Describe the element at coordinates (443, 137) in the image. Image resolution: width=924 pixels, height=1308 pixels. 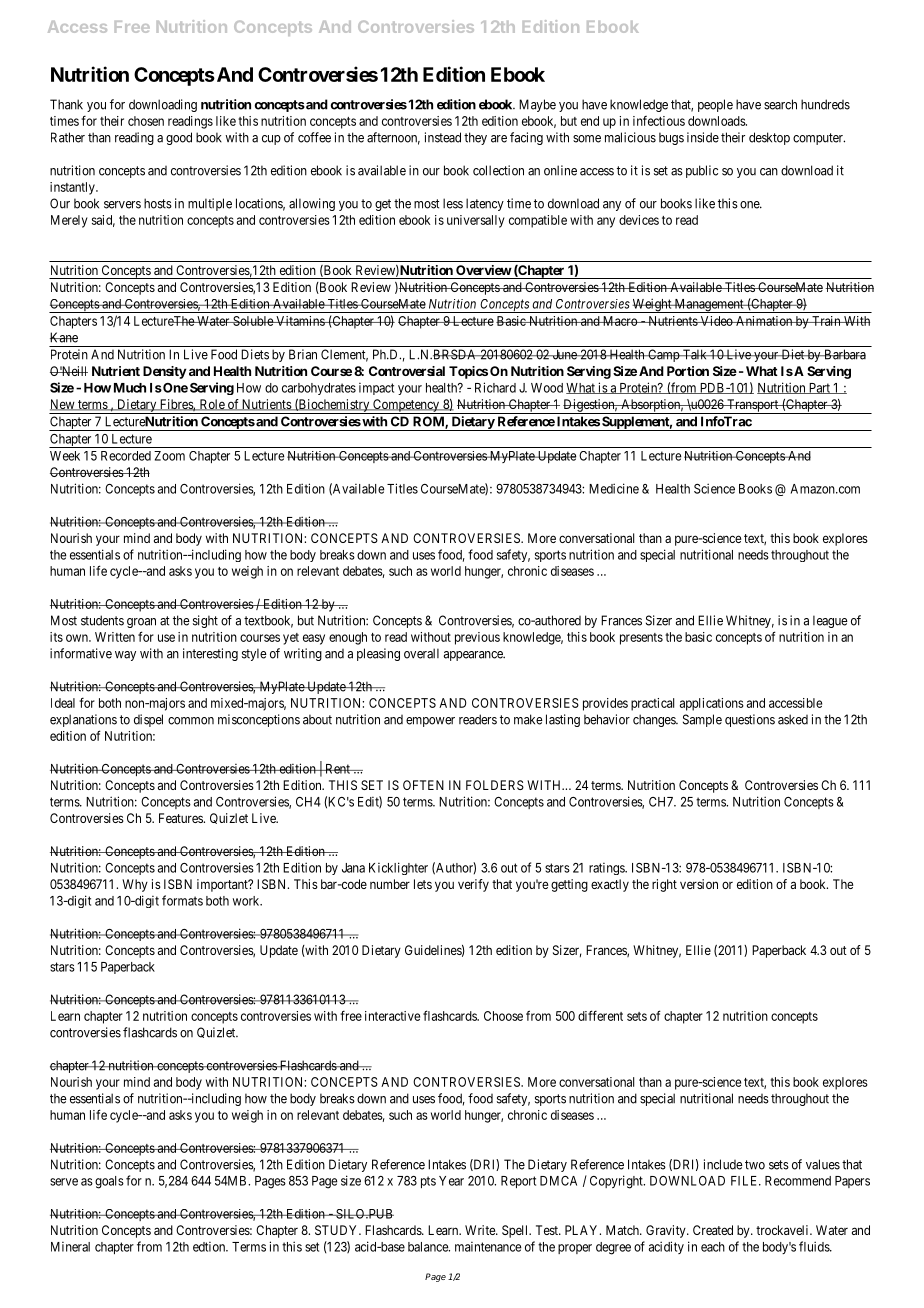
I see `instead` at that location.
